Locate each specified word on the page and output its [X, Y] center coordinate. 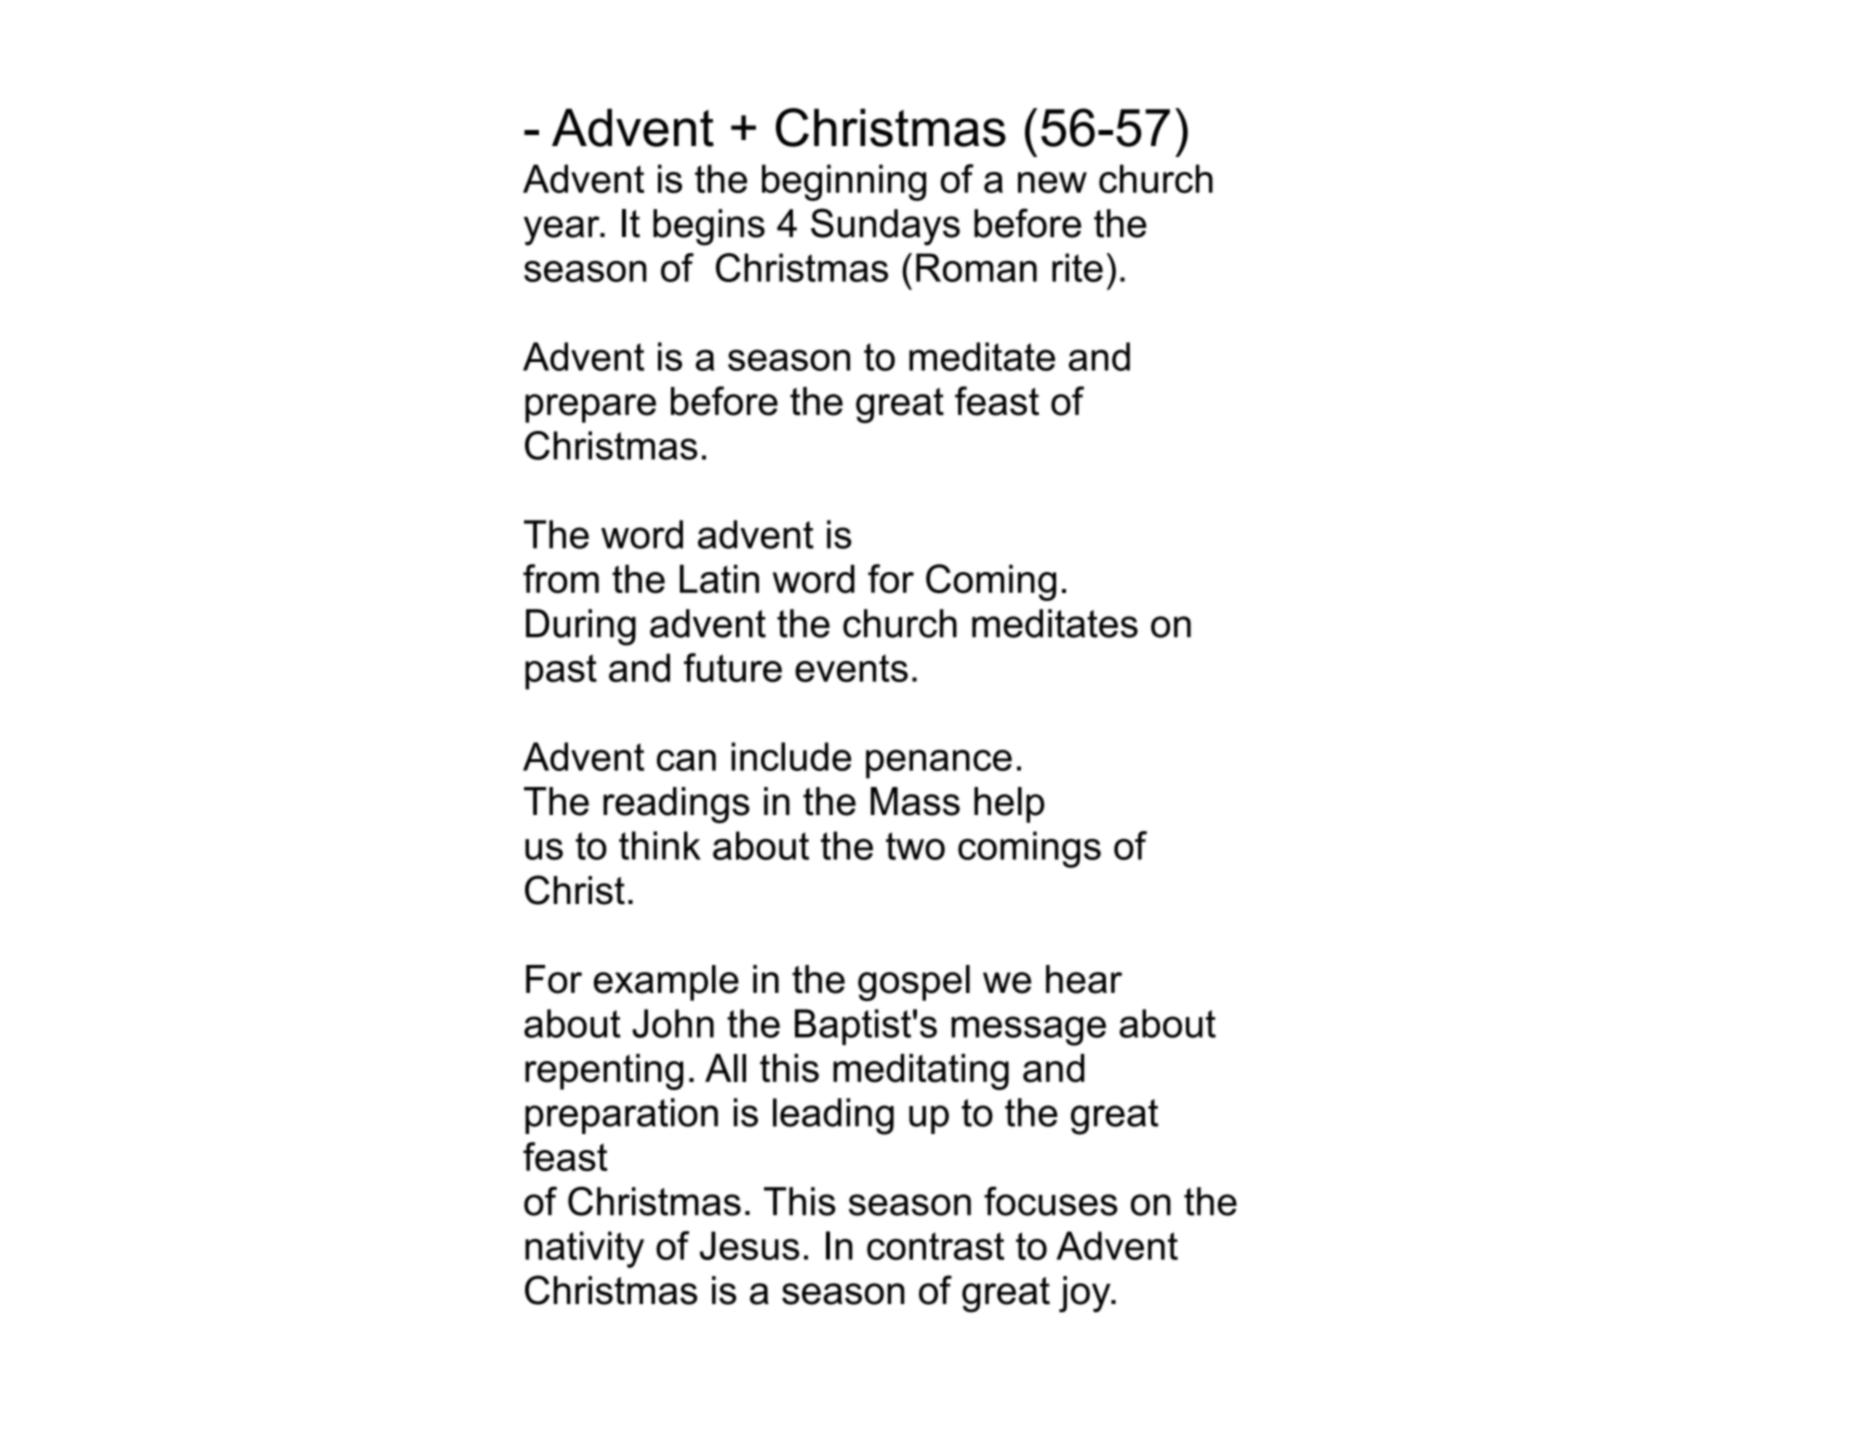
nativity [584, 1249]
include [791, 756]
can [686, 760]
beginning [844, 182]
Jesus [749, 1245]
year [563, 231]
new [1052, 182]
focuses [1051, 1201]
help [1009, 805]
